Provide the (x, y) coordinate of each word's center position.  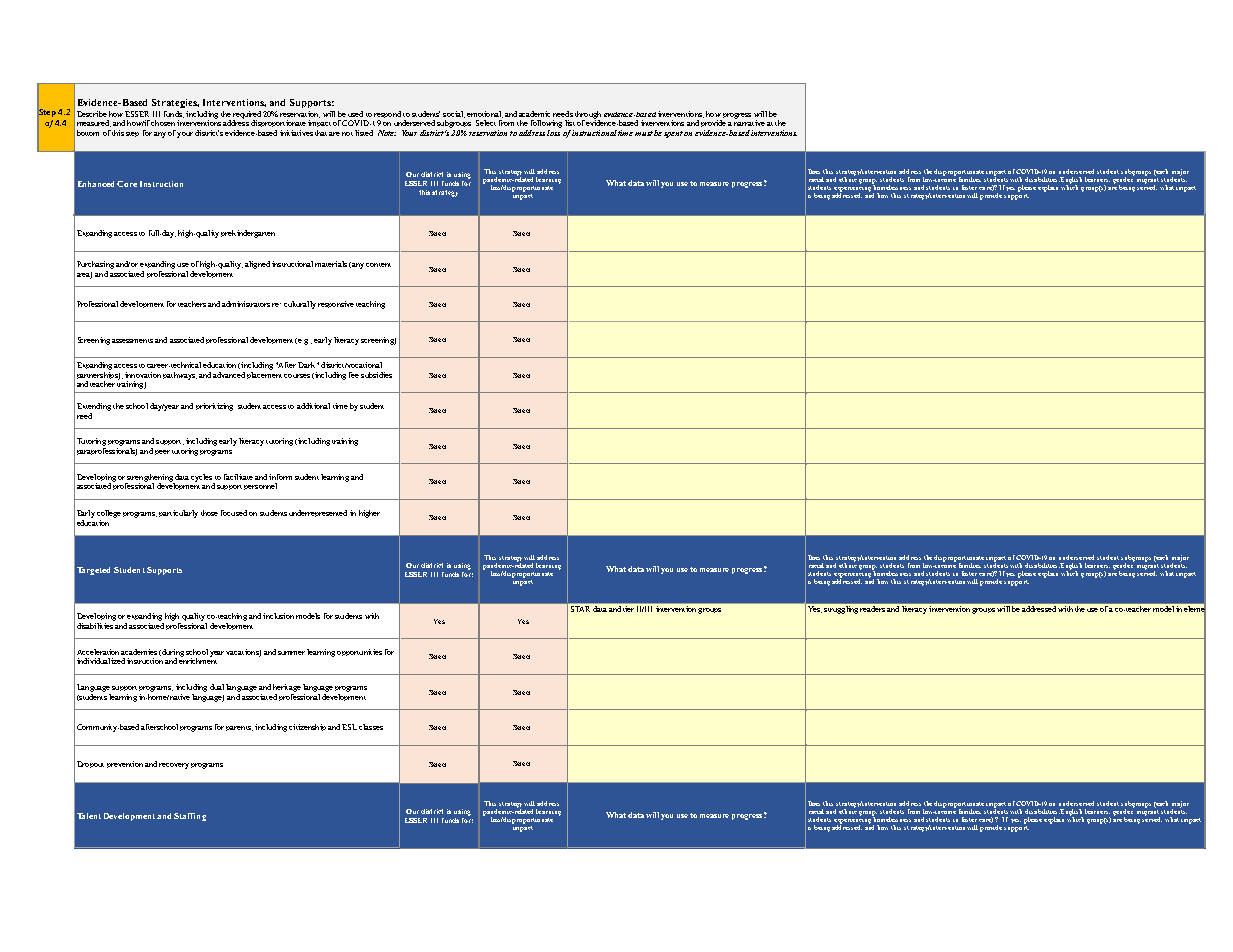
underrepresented (318, 513)
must (644, 133)
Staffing (190, 817)
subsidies (376, 375)
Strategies (175, 103)
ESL (349, 727)
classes (371, 727)
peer (162, 452)
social (454, 114)
